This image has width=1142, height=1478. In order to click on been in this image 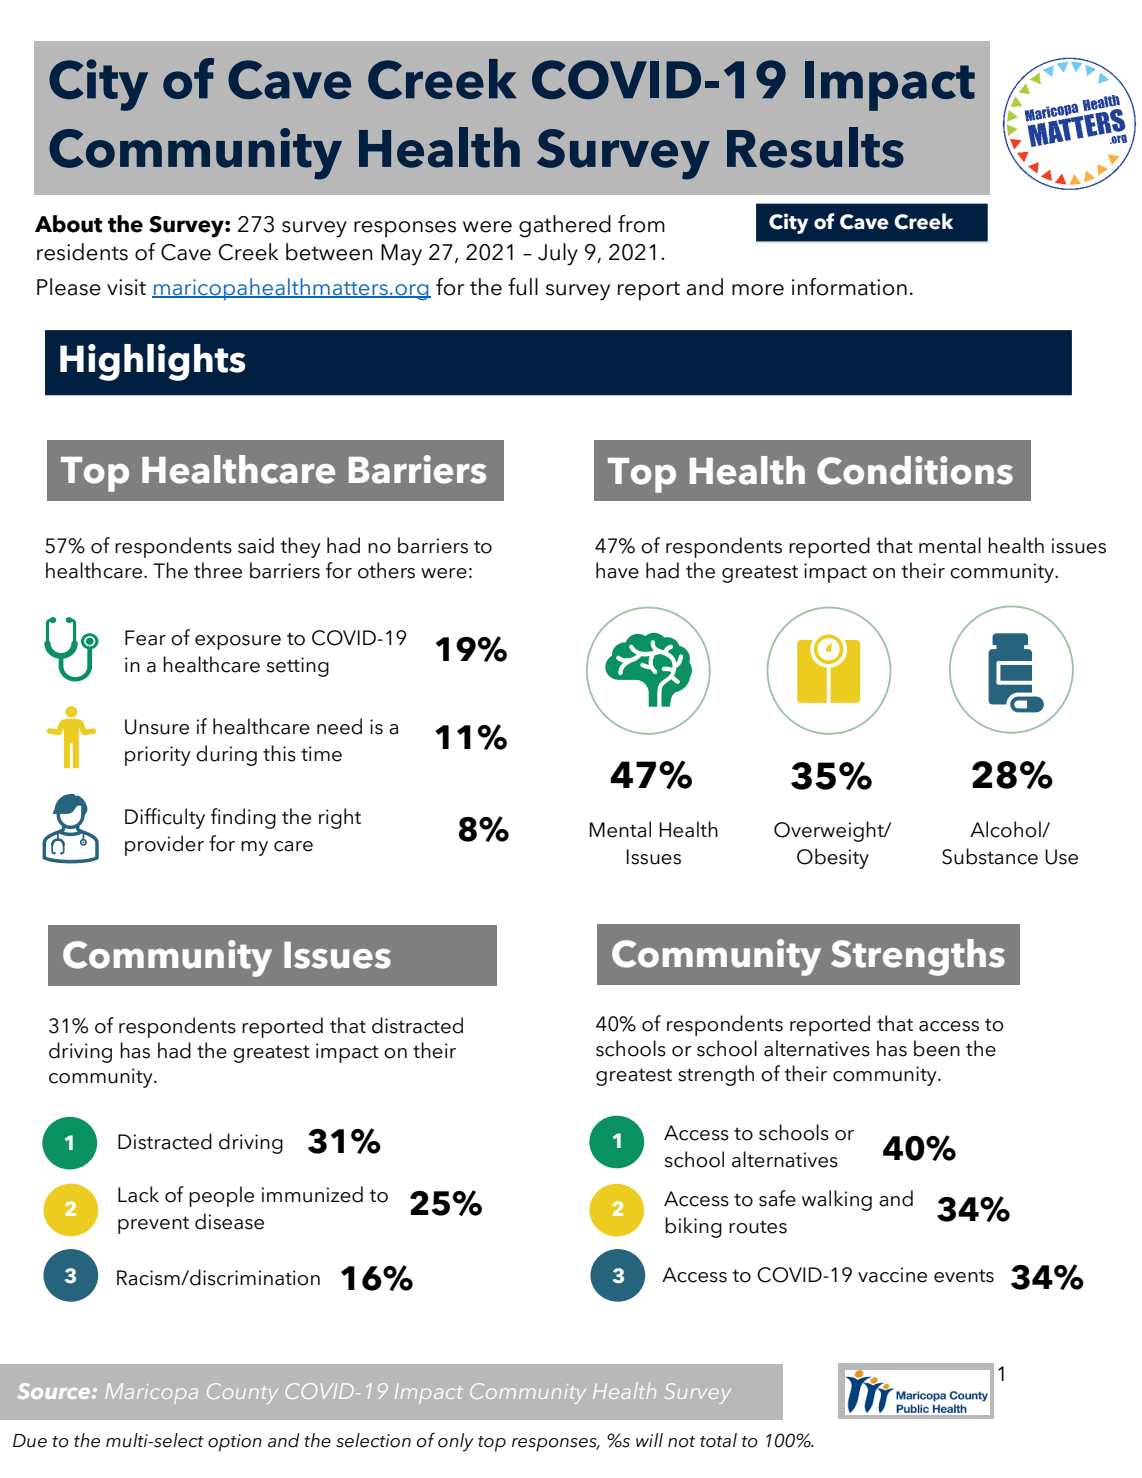, I will do `click(937, 1048)`.
